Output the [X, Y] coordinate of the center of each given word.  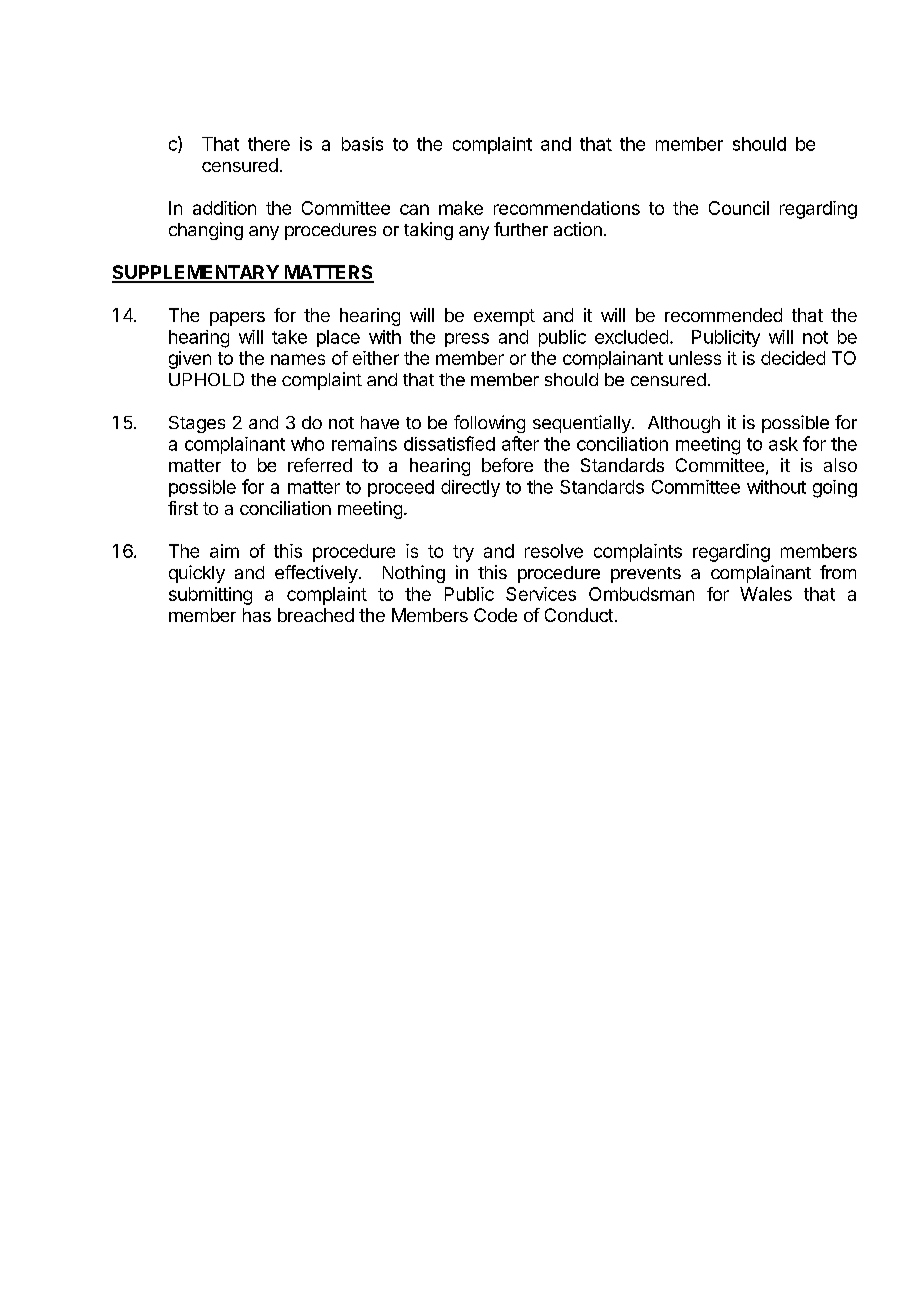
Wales [766, 594]
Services [541, 594]
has [257, 615]
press [467, 340]
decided [793, 358]
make [461, 208]
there [269, 144]
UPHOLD [206, 379]
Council [739, 208]
